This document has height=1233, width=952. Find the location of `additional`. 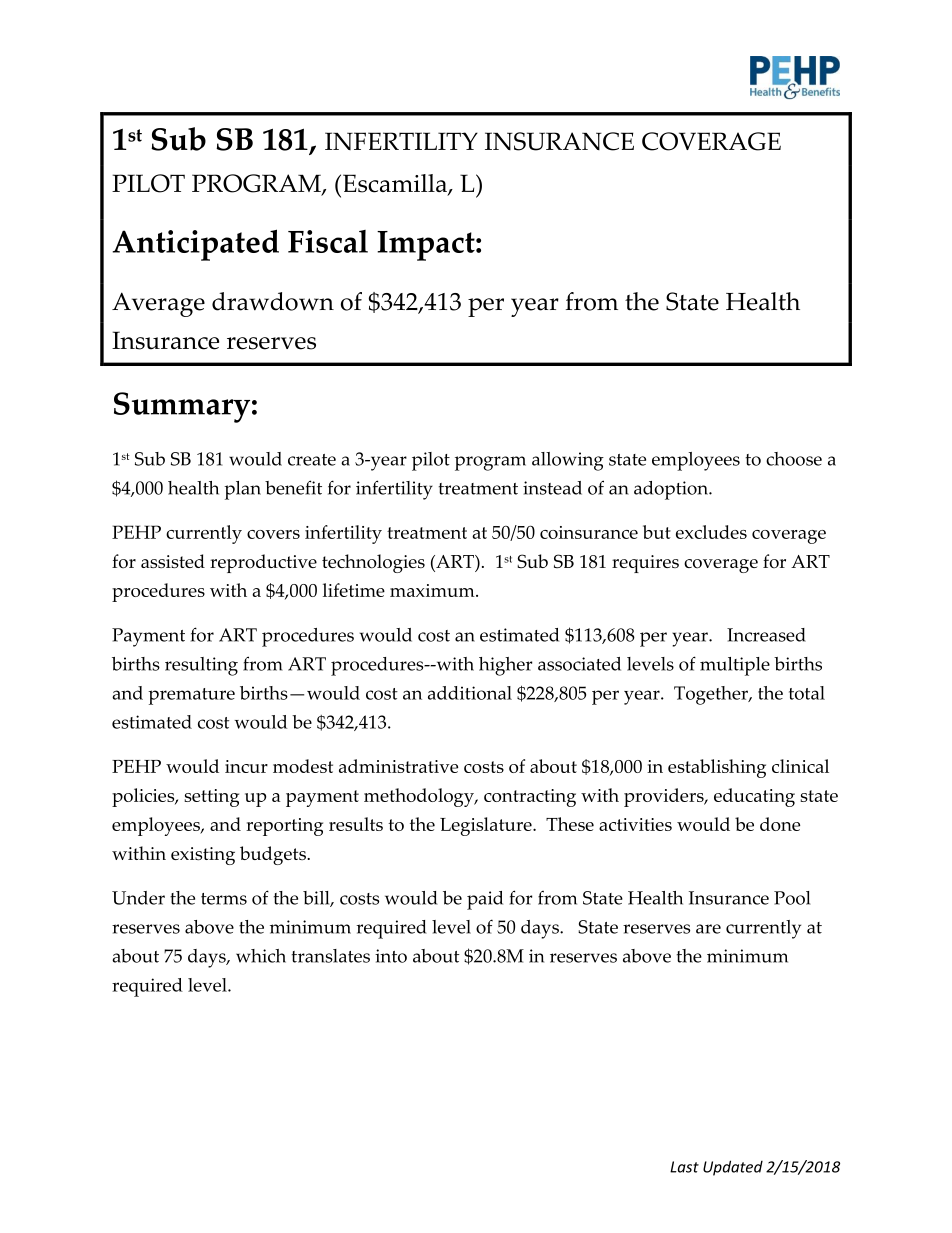

additional is located at coordinates (470, 693).
